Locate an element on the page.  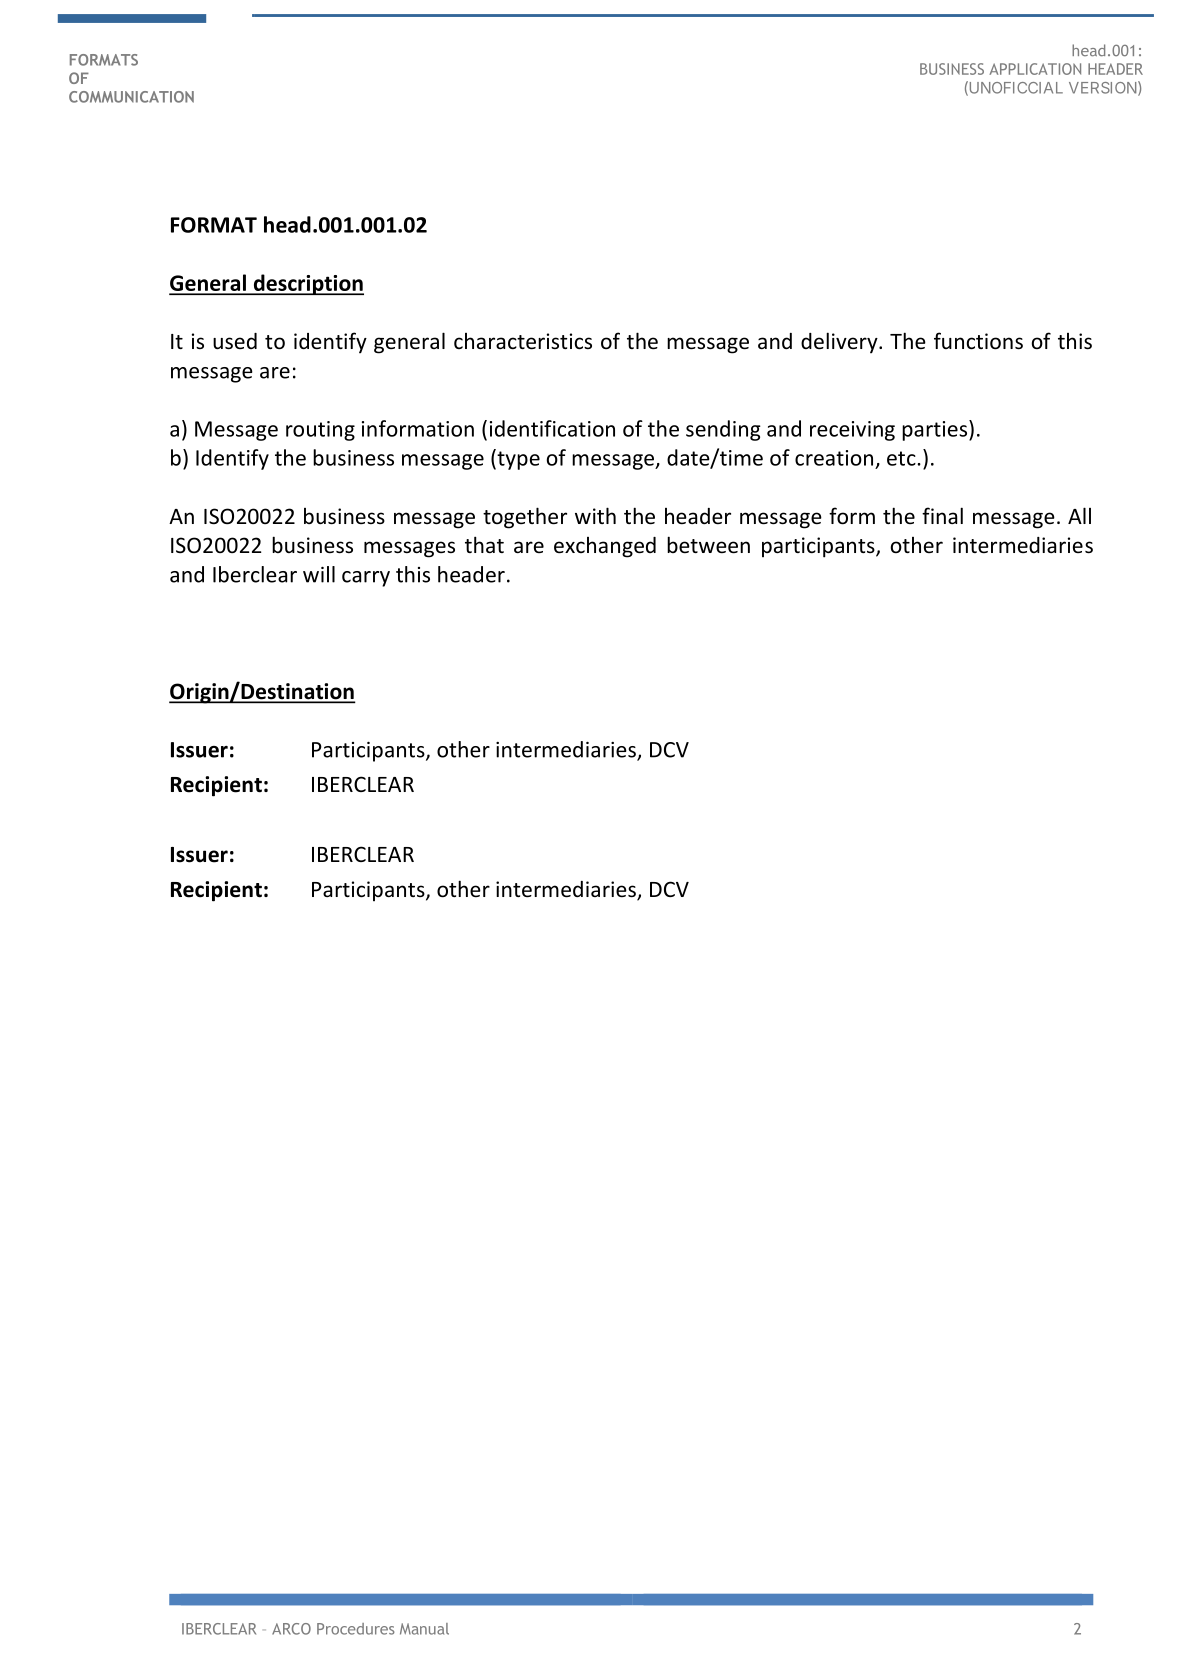
will is located at coordinates (319, 574).
